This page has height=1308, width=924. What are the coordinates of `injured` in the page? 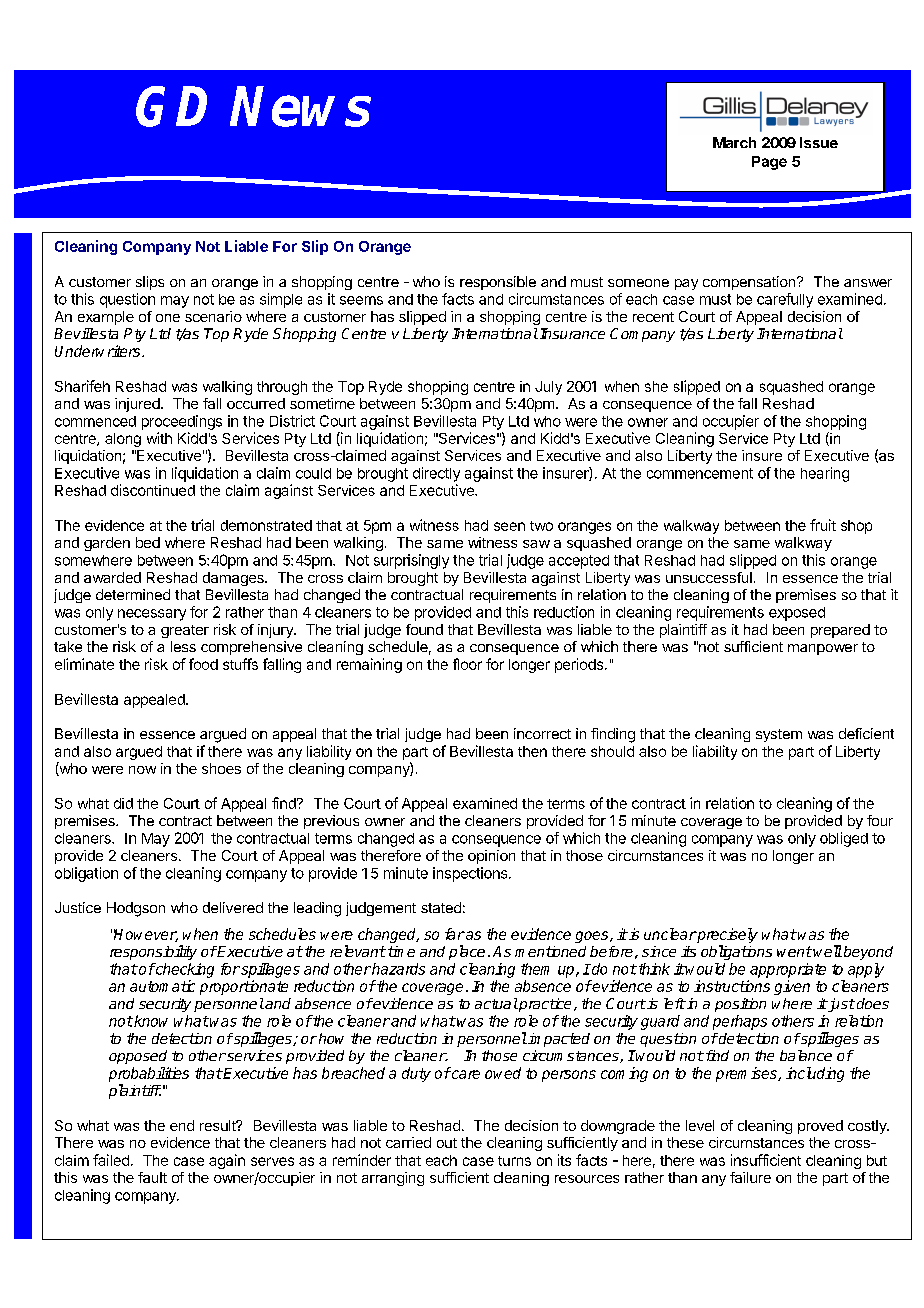 It's located at (137, 405).
